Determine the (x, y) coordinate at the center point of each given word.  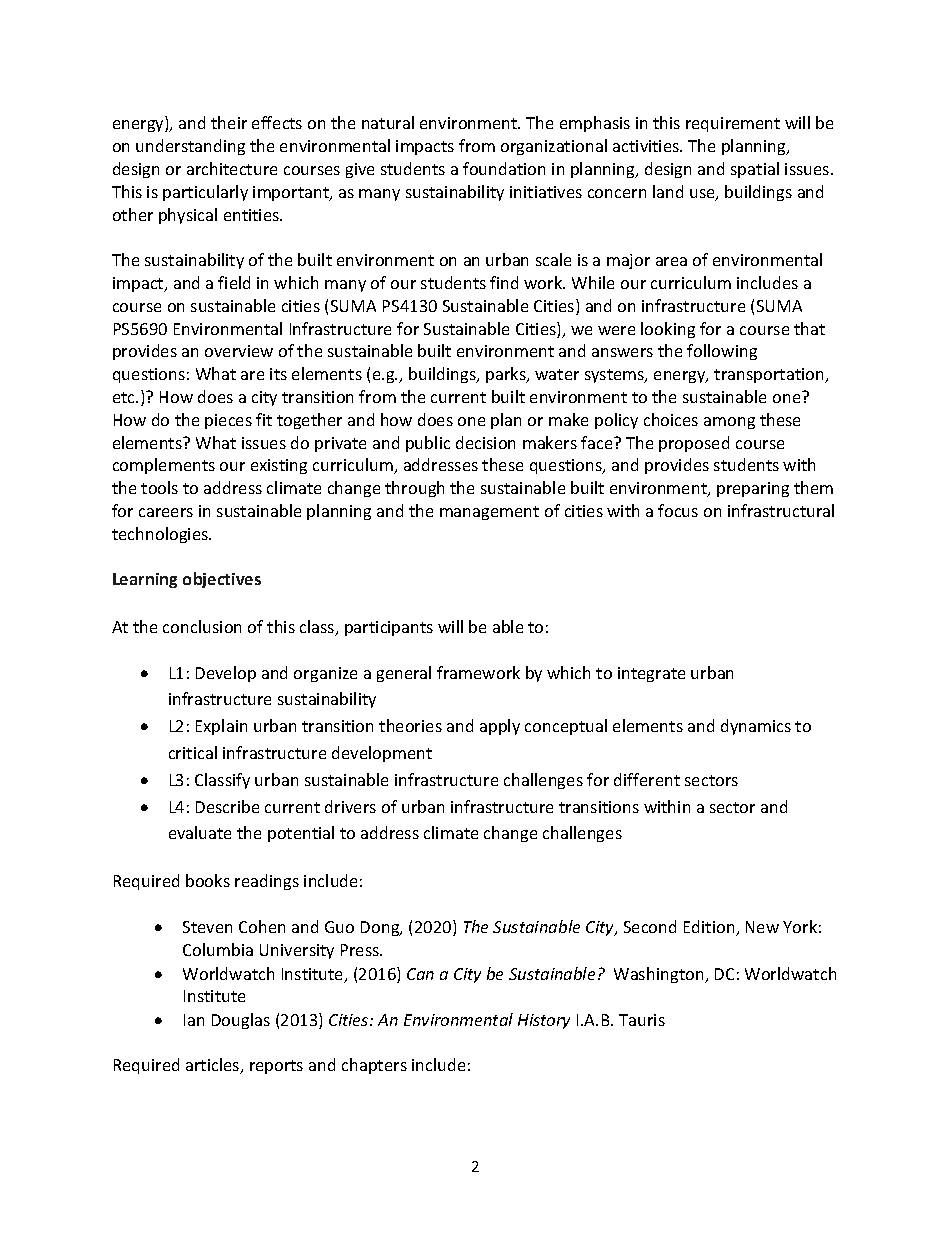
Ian (194, 1020)
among (729, 423)
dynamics (756, 727)
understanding (190, 147)
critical (193, 752)
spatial (755, 170)
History (544, 1021)
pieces (228, 421)
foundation (504, 168)
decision (485, 442)
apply (500, 727)
